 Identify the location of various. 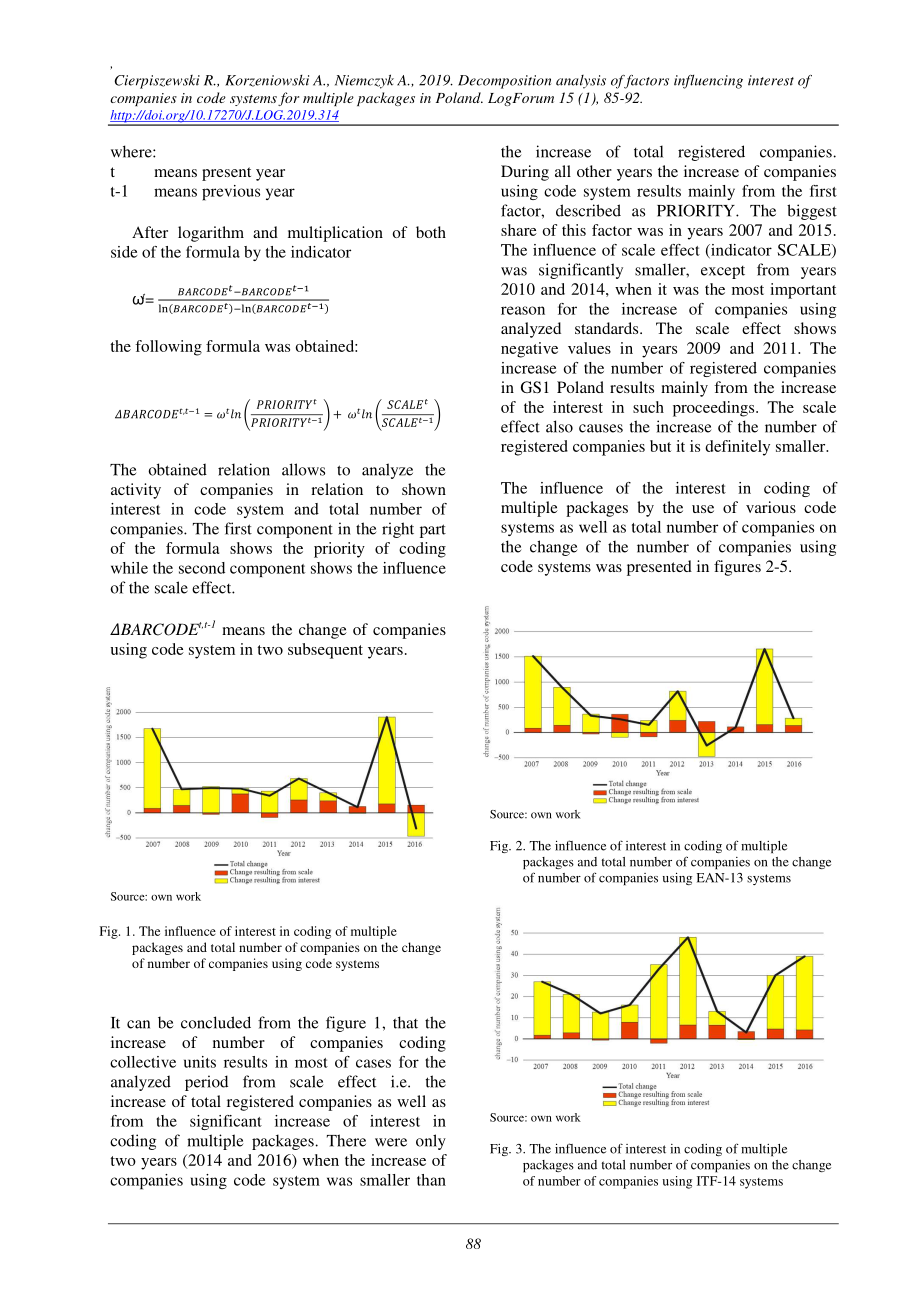
(771, 507).
